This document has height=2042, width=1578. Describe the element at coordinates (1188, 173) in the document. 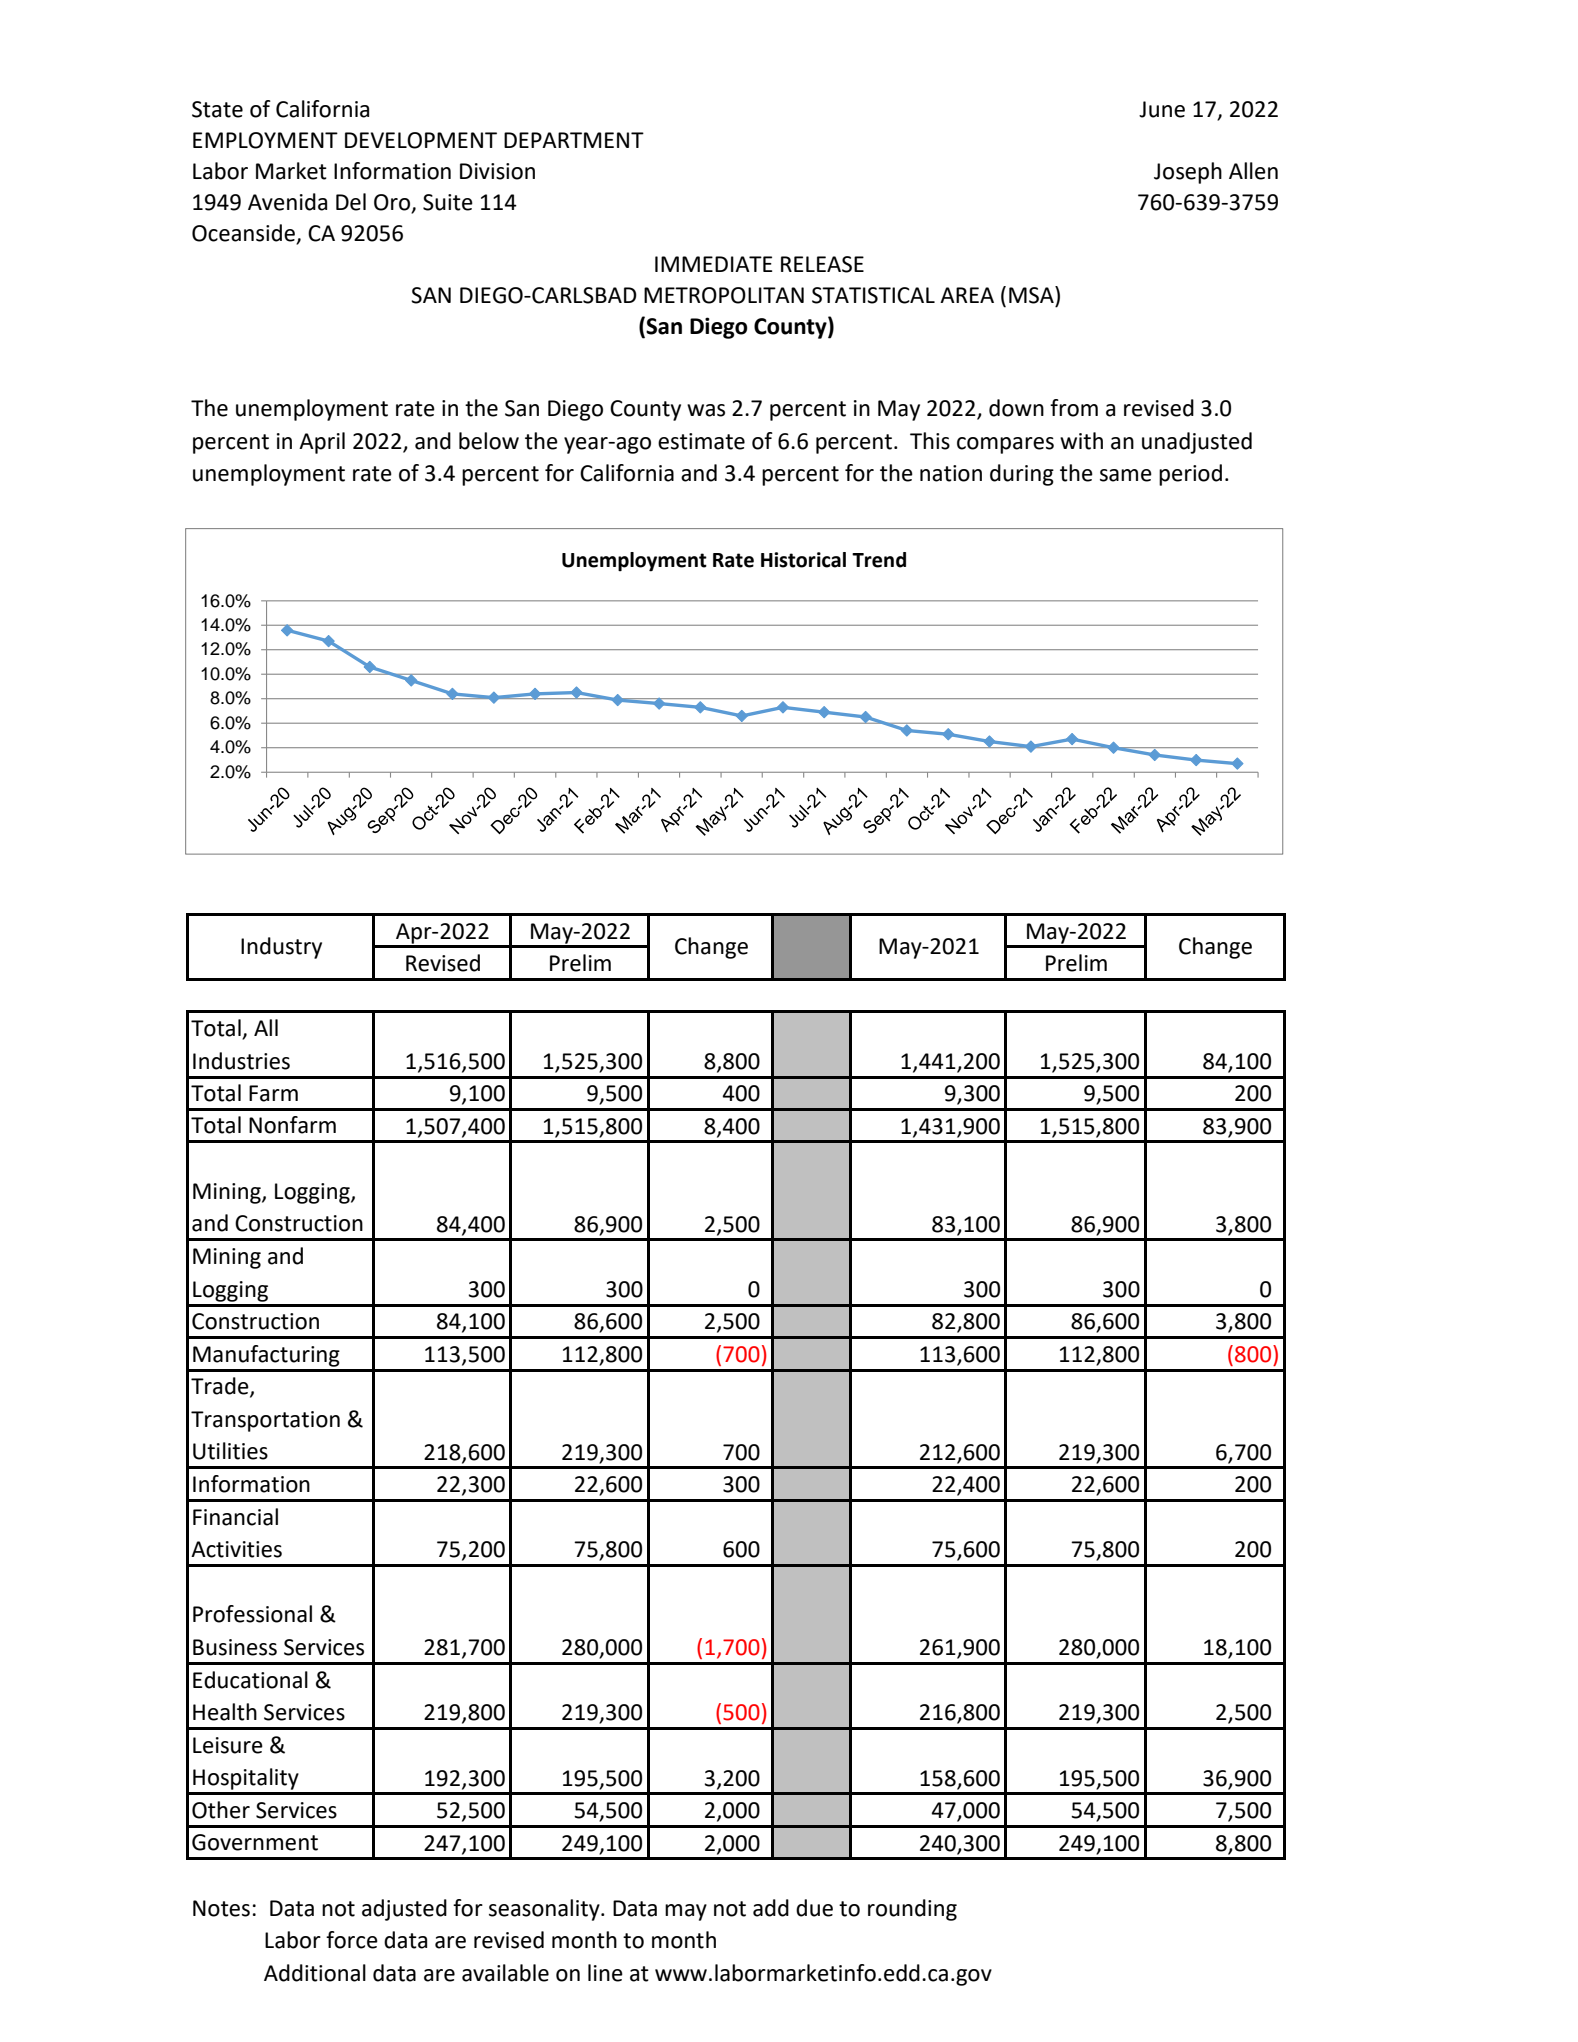

I see `Joseph` at that location.
